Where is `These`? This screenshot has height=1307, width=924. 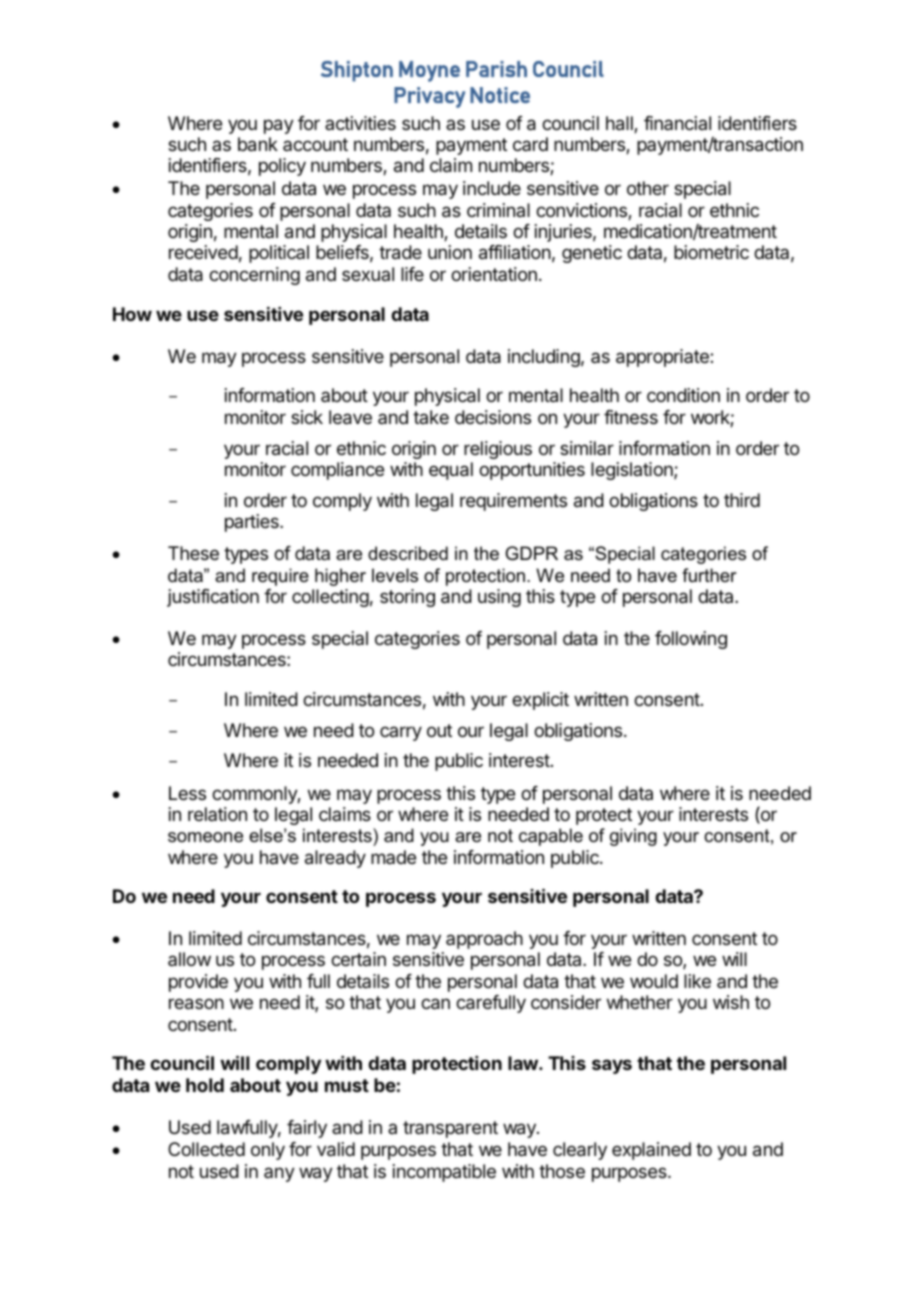 These is located at coordinates (193, 553).
